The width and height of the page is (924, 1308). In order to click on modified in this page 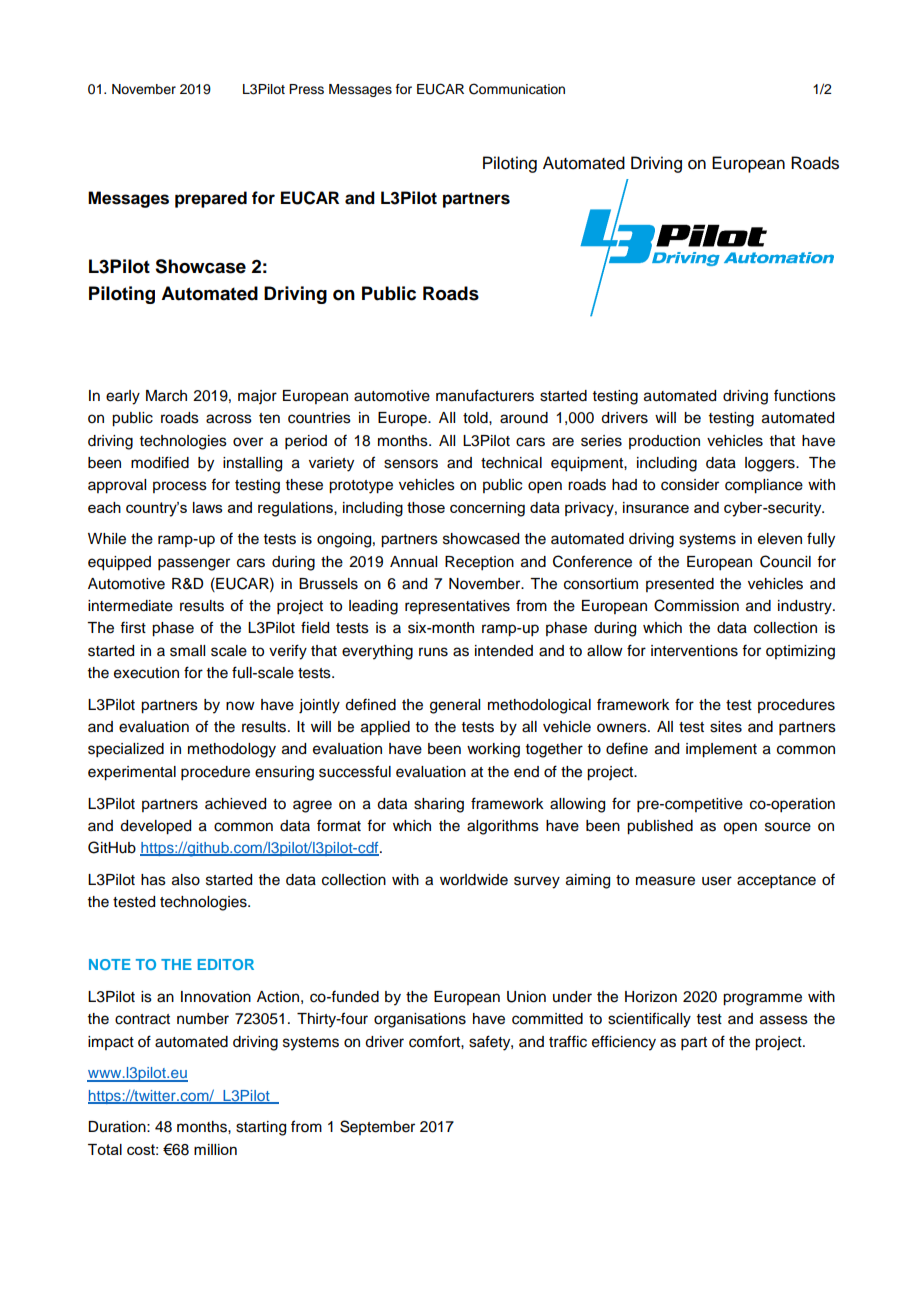, I will do `click(160, 462)`.
